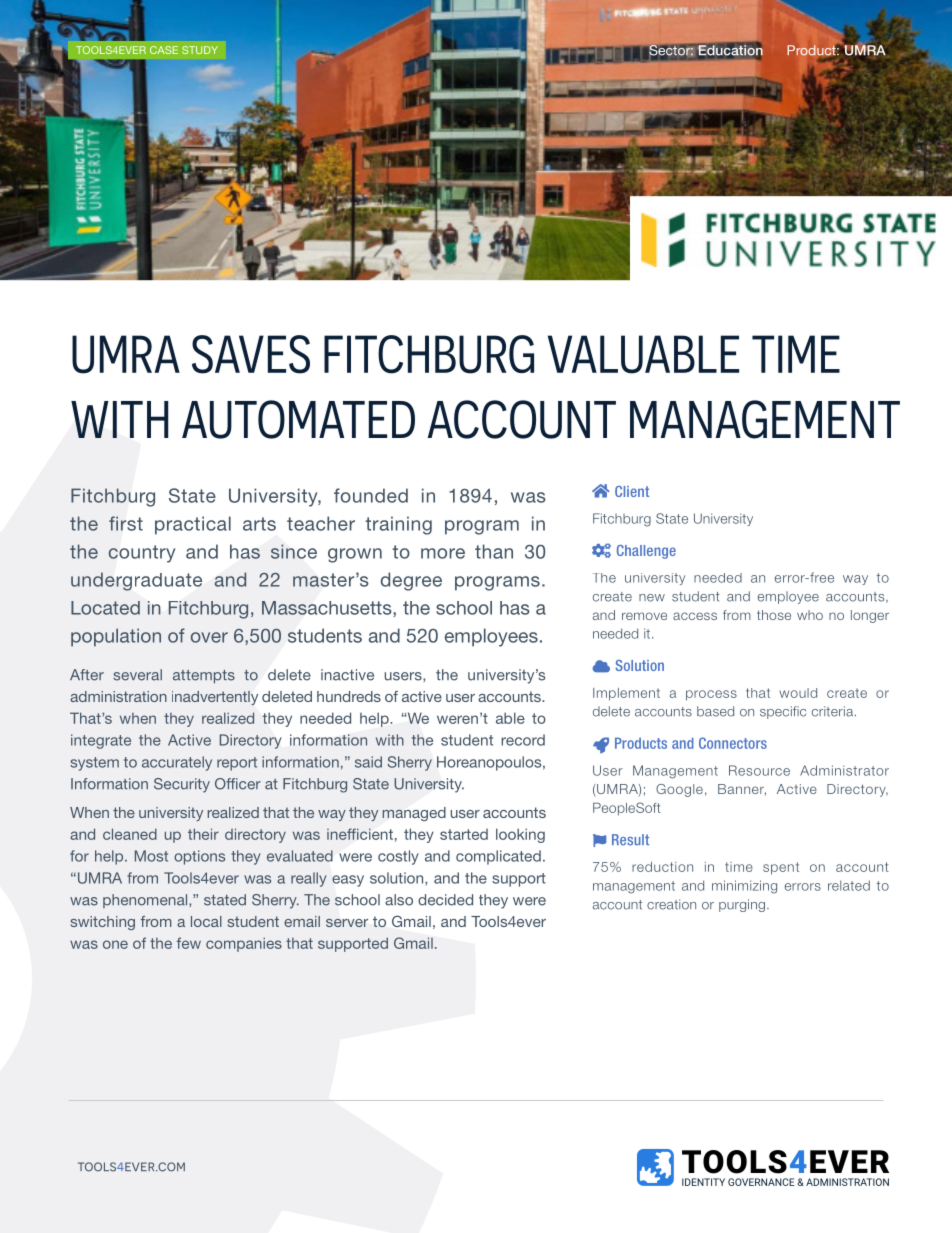  What do you see at coordinates (206, 921) in the screenshot?
I see `local` at bounding box center [206, 921].
